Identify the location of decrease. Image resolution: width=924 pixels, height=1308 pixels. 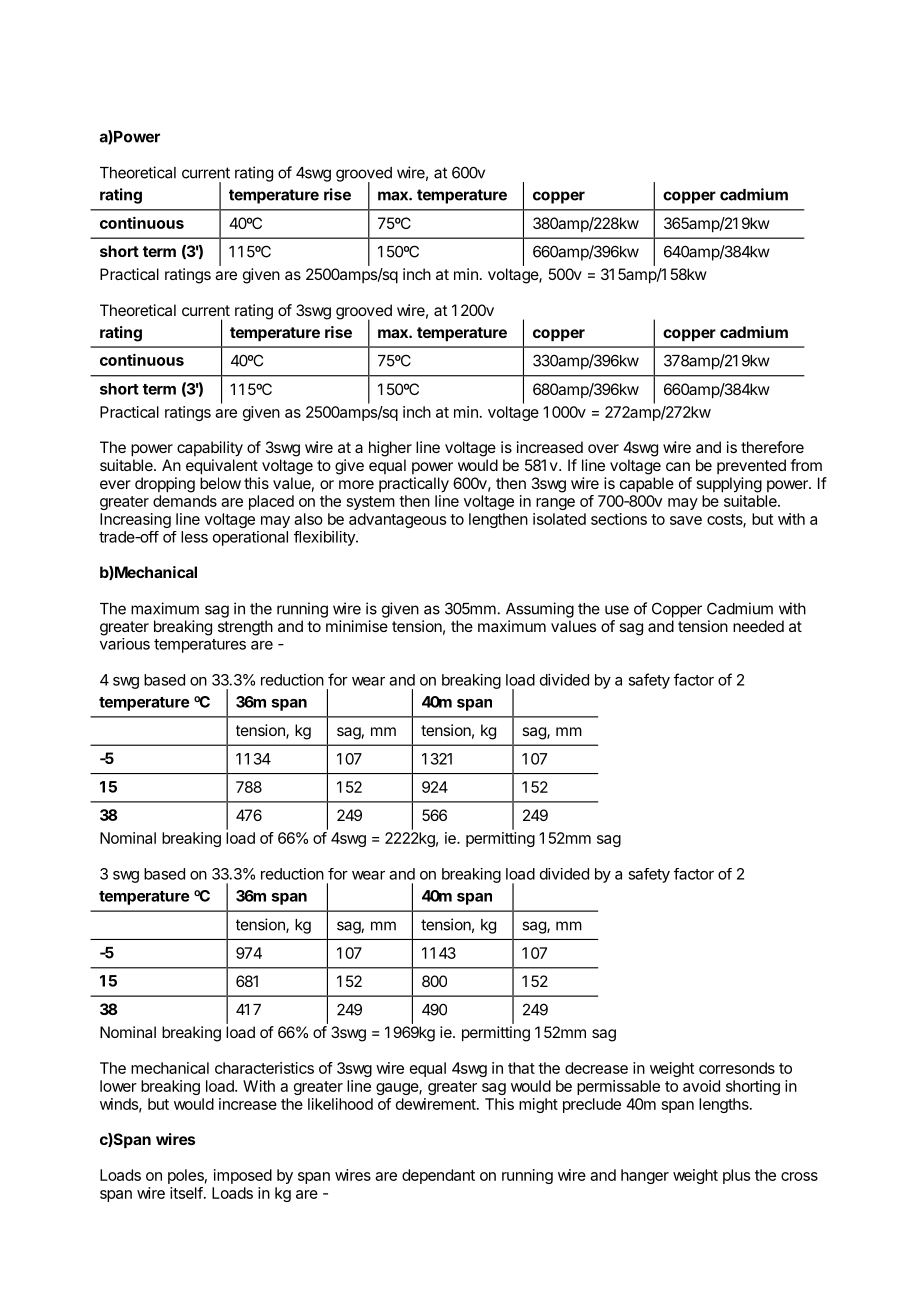
(596, 1068).
